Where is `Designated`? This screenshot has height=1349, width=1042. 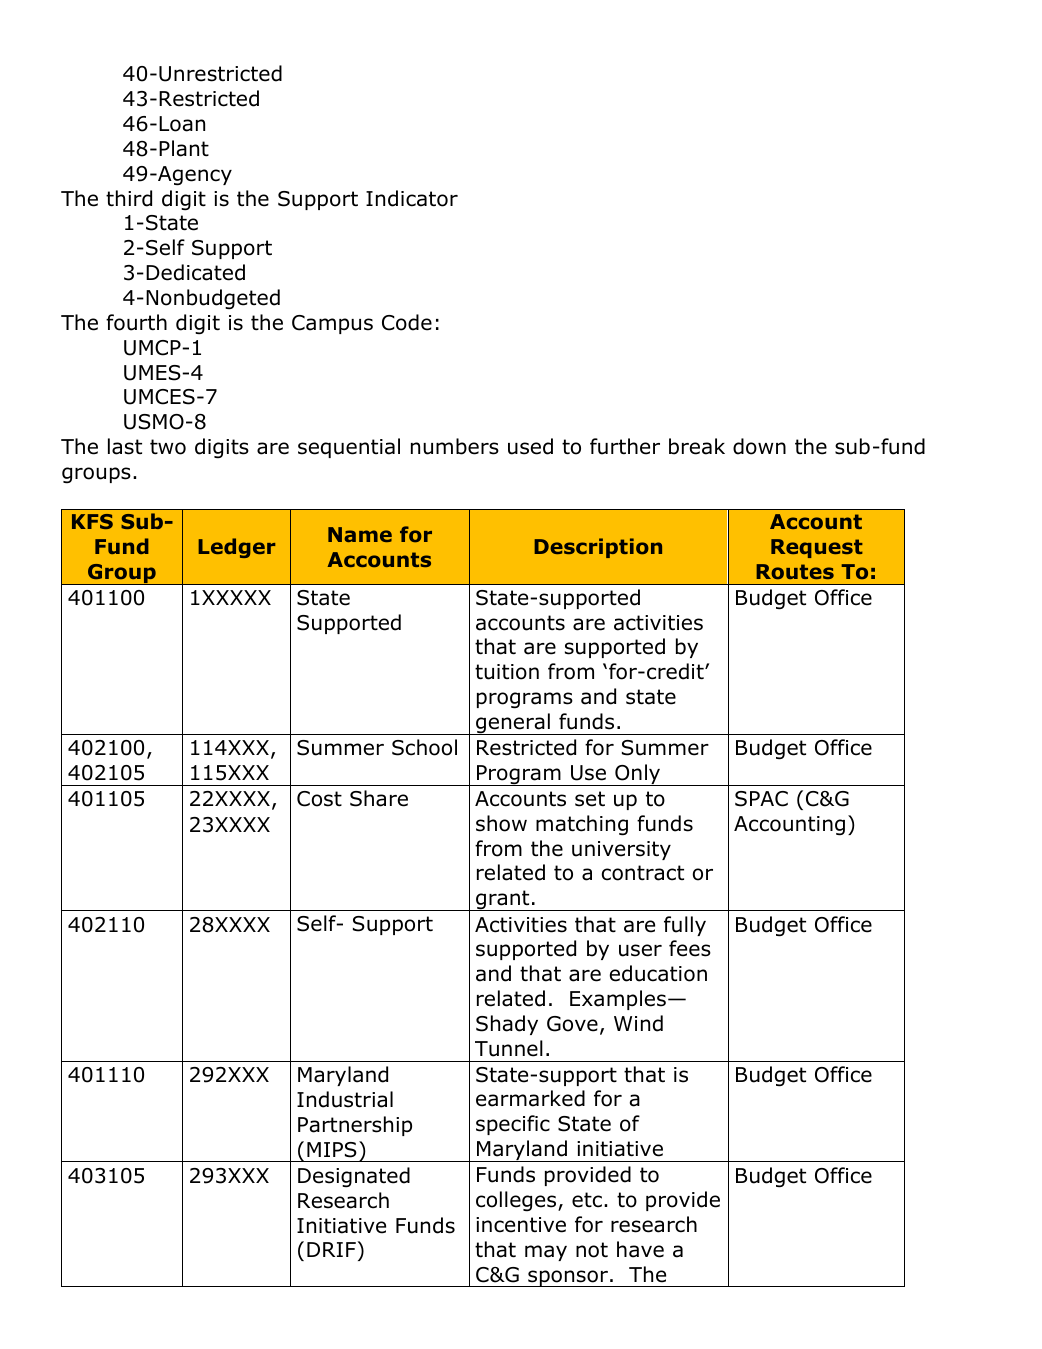
Designated is located at coordinates (354, 1177).
